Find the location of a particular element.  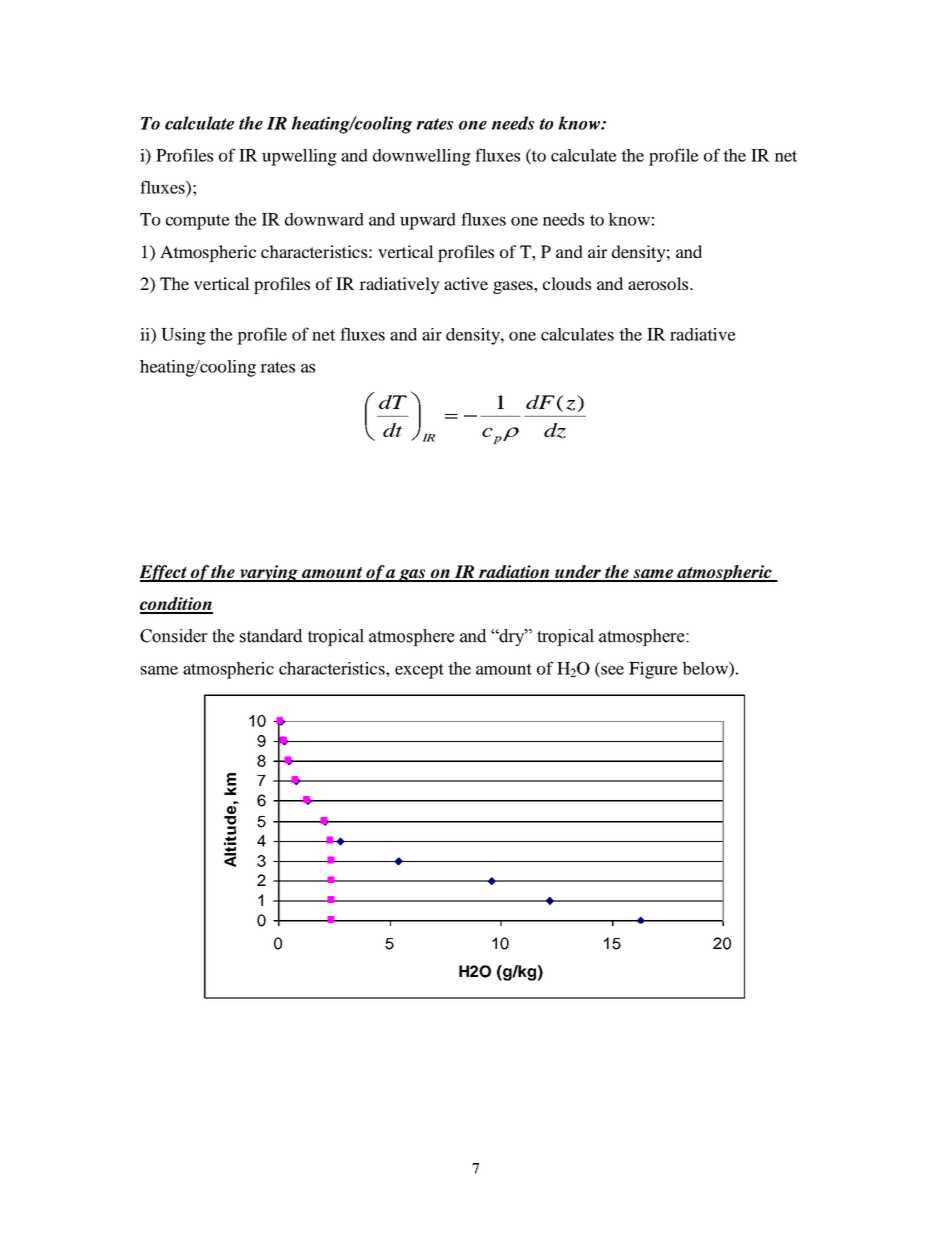

under is located at coordinates (578, 573).
